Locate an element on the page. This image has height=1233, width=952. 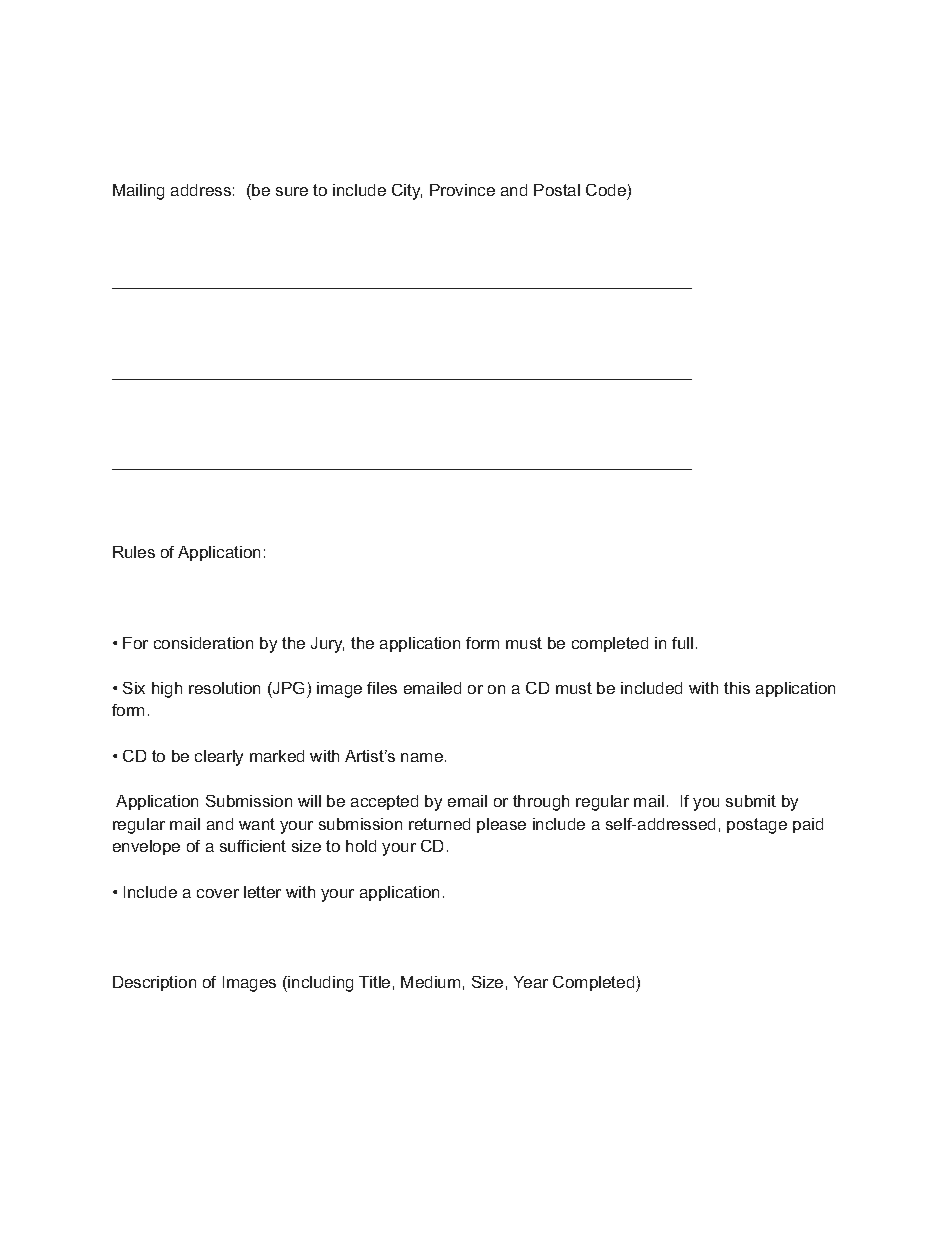
consideration is located at coordinates (203, 643).
